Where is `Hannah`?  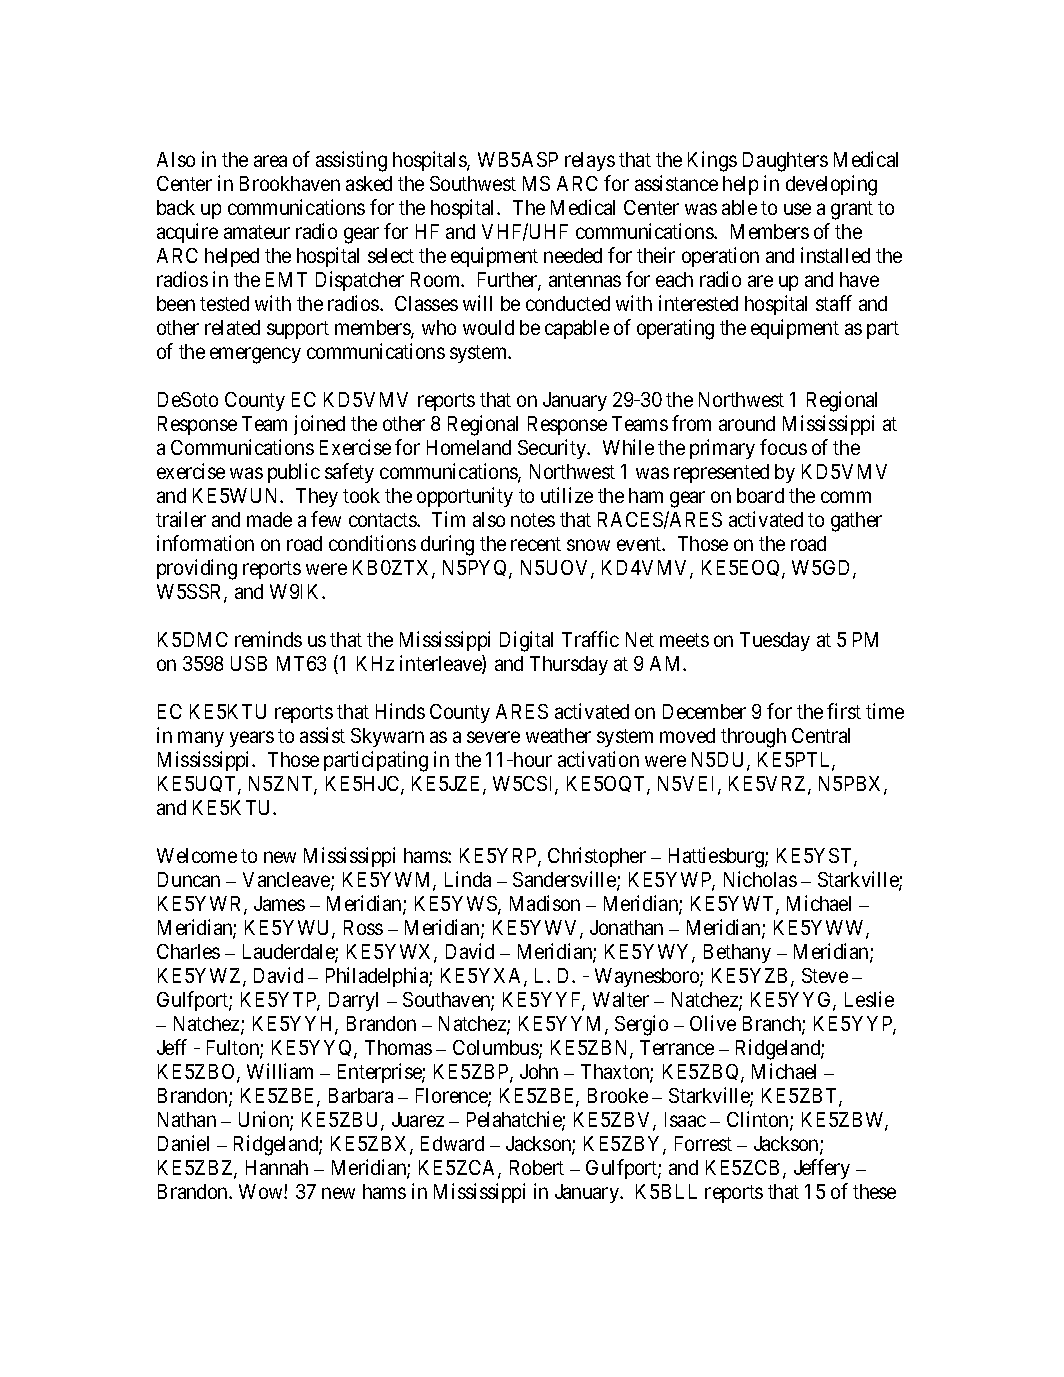 Hannah is located at coordinates (277, 1167).
